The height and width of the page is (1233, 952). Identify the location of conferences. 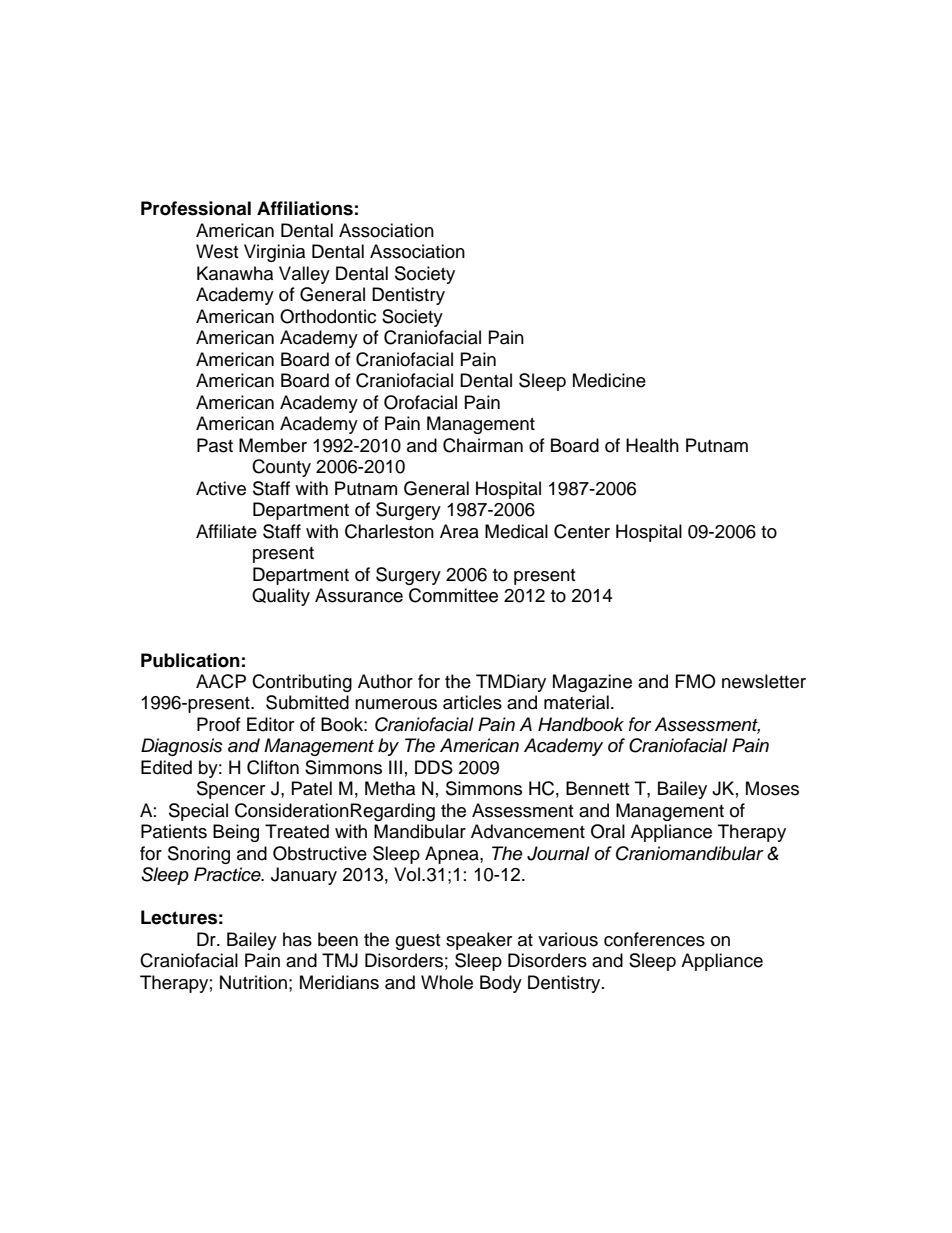
(654, 939).
